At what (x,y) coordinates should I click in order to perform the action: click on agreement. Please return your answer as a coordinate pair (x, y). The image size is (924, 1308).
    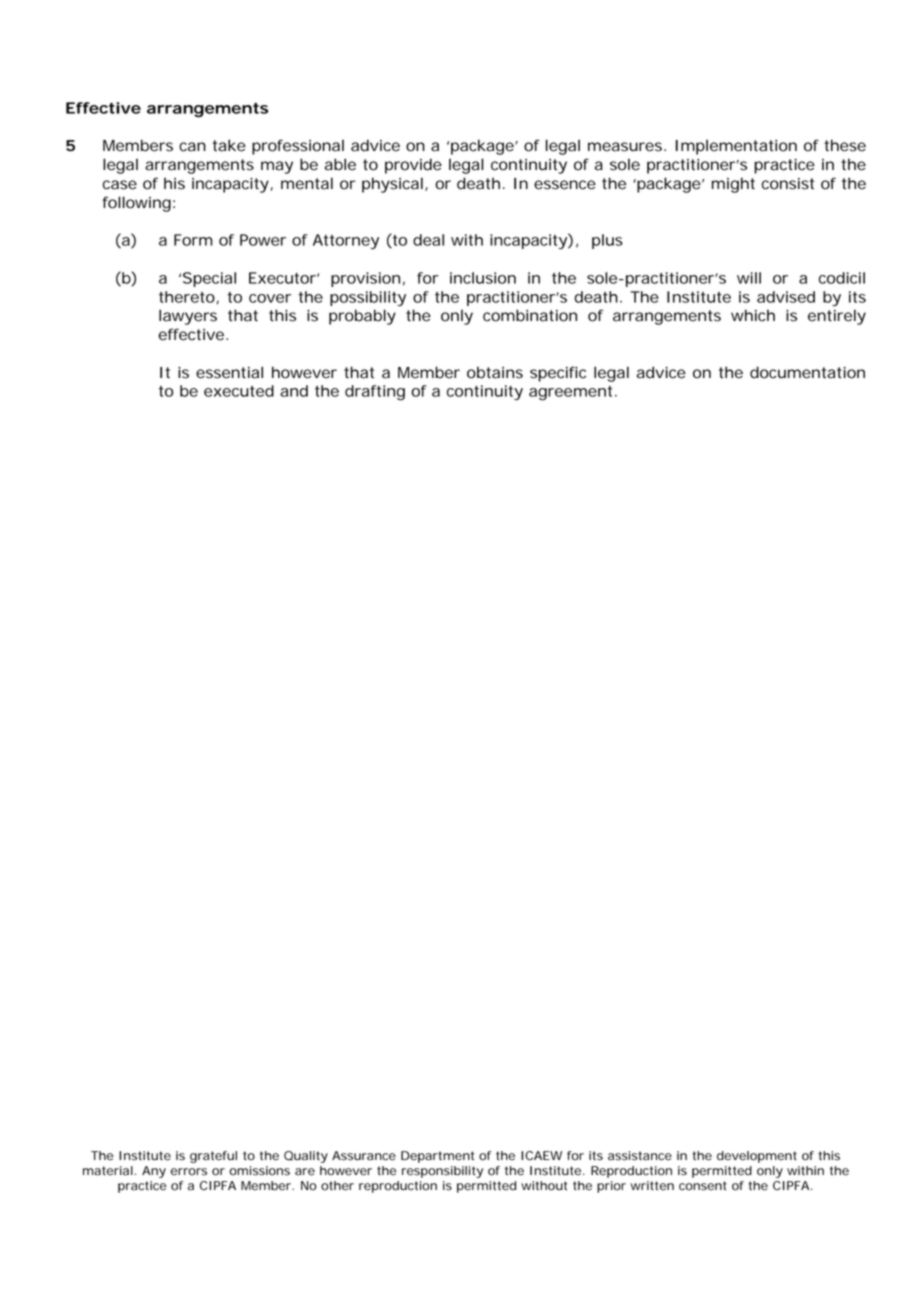
    Looking at the image, I should click on (573, 393).
